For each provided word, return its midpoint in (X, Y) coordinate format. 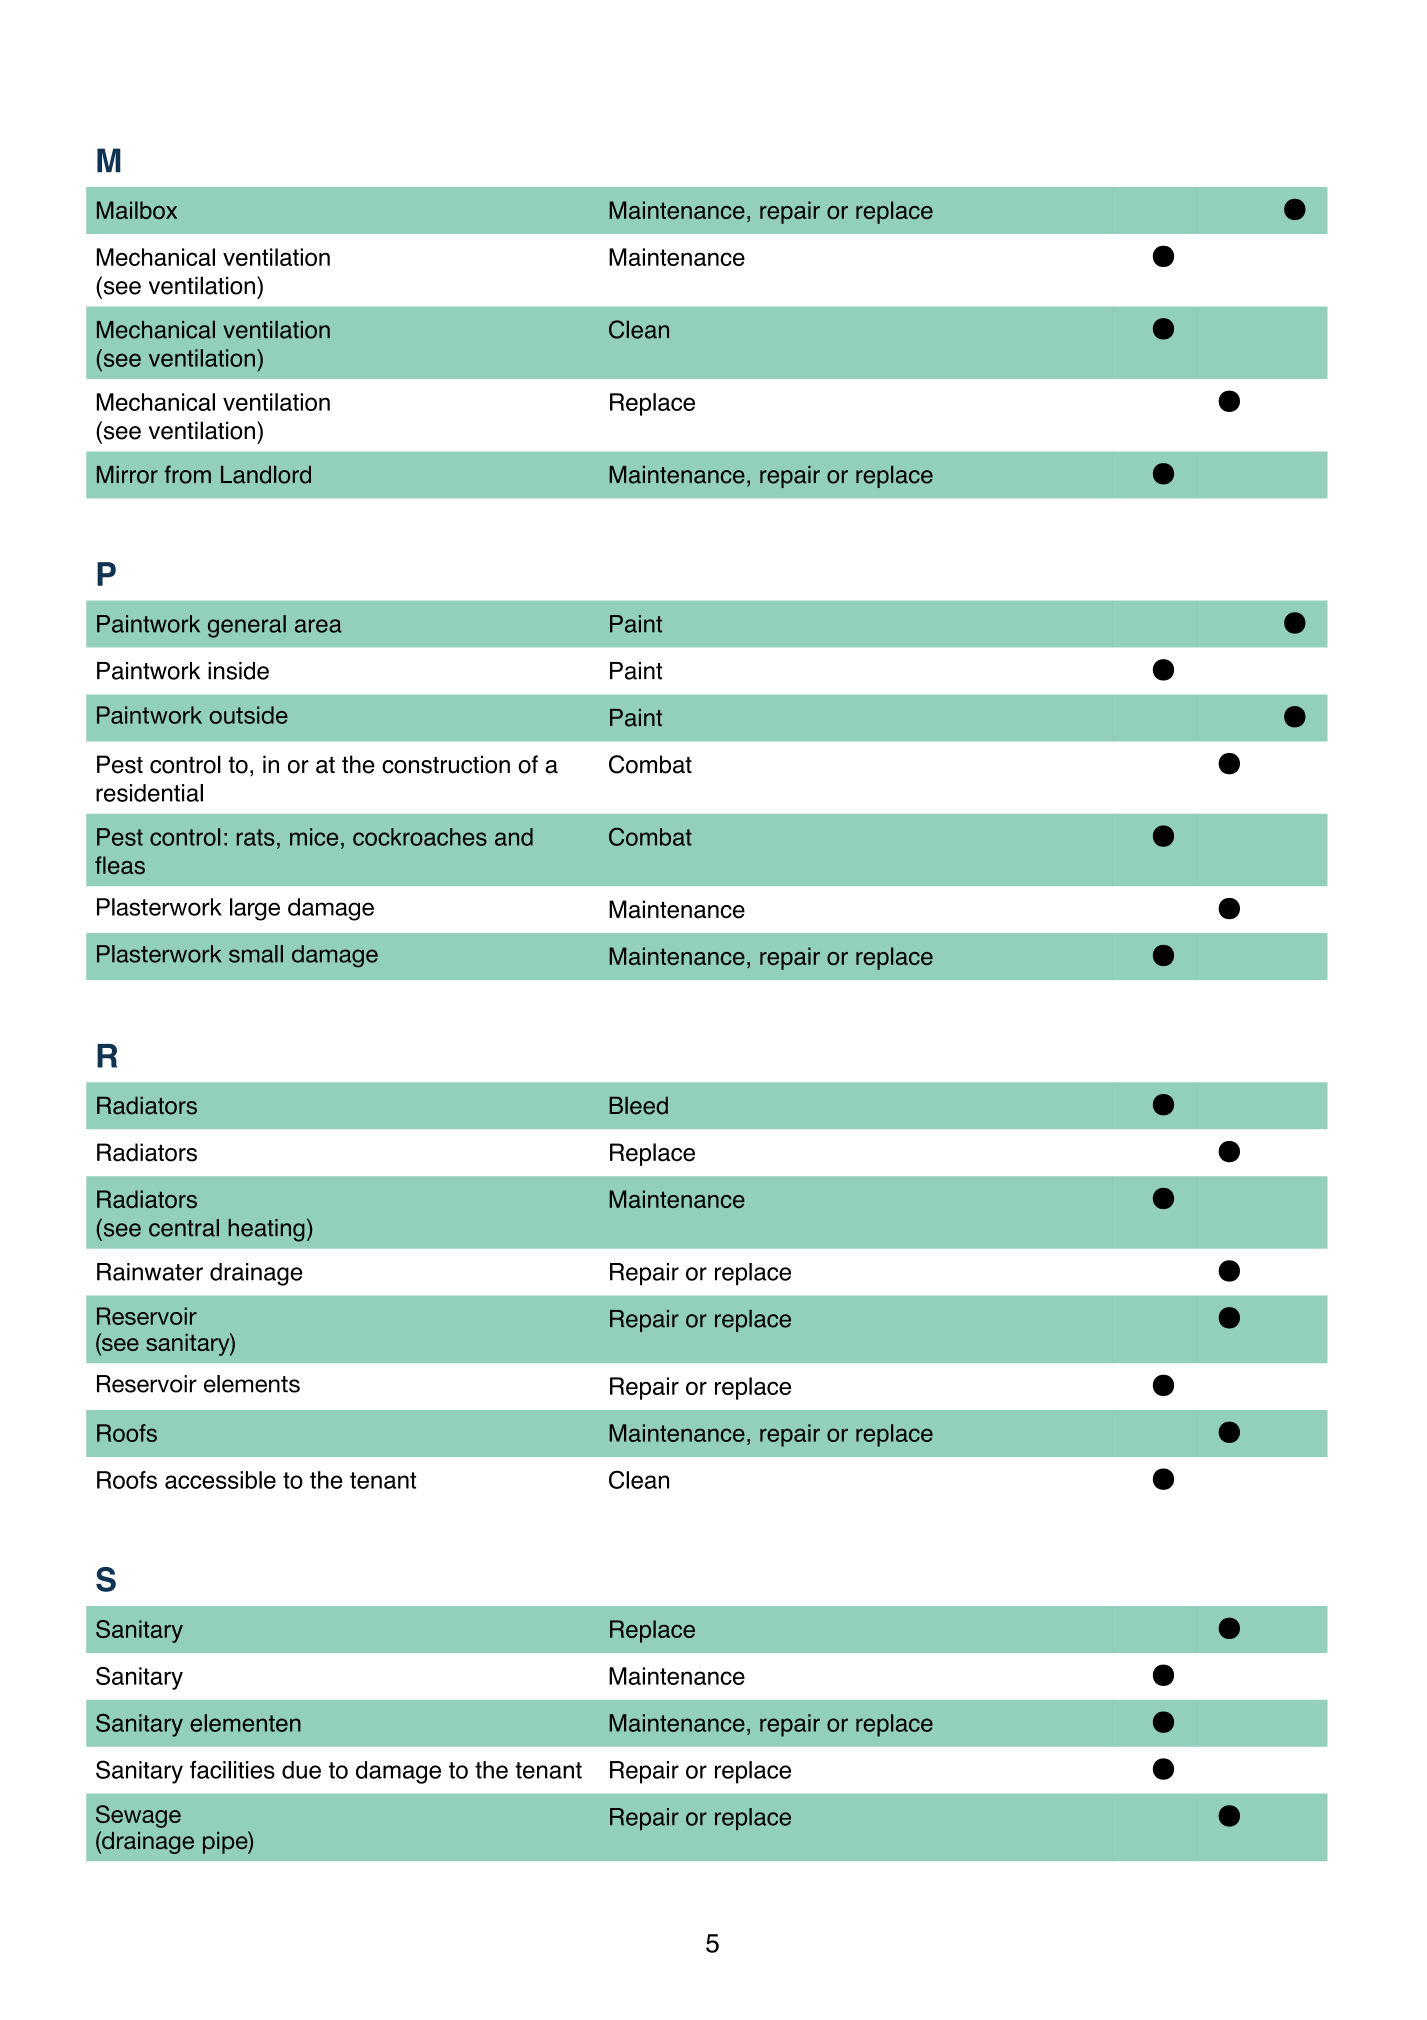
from (188, 474)
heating (266, 1230)
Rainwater (150, 1272)
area (318, 626)
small (256, 954)
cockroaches (420, 837)
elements (252, 1384)
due (301, 1770)
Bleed (638, 1105)
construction (446, 764)
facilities (232, 1770)
